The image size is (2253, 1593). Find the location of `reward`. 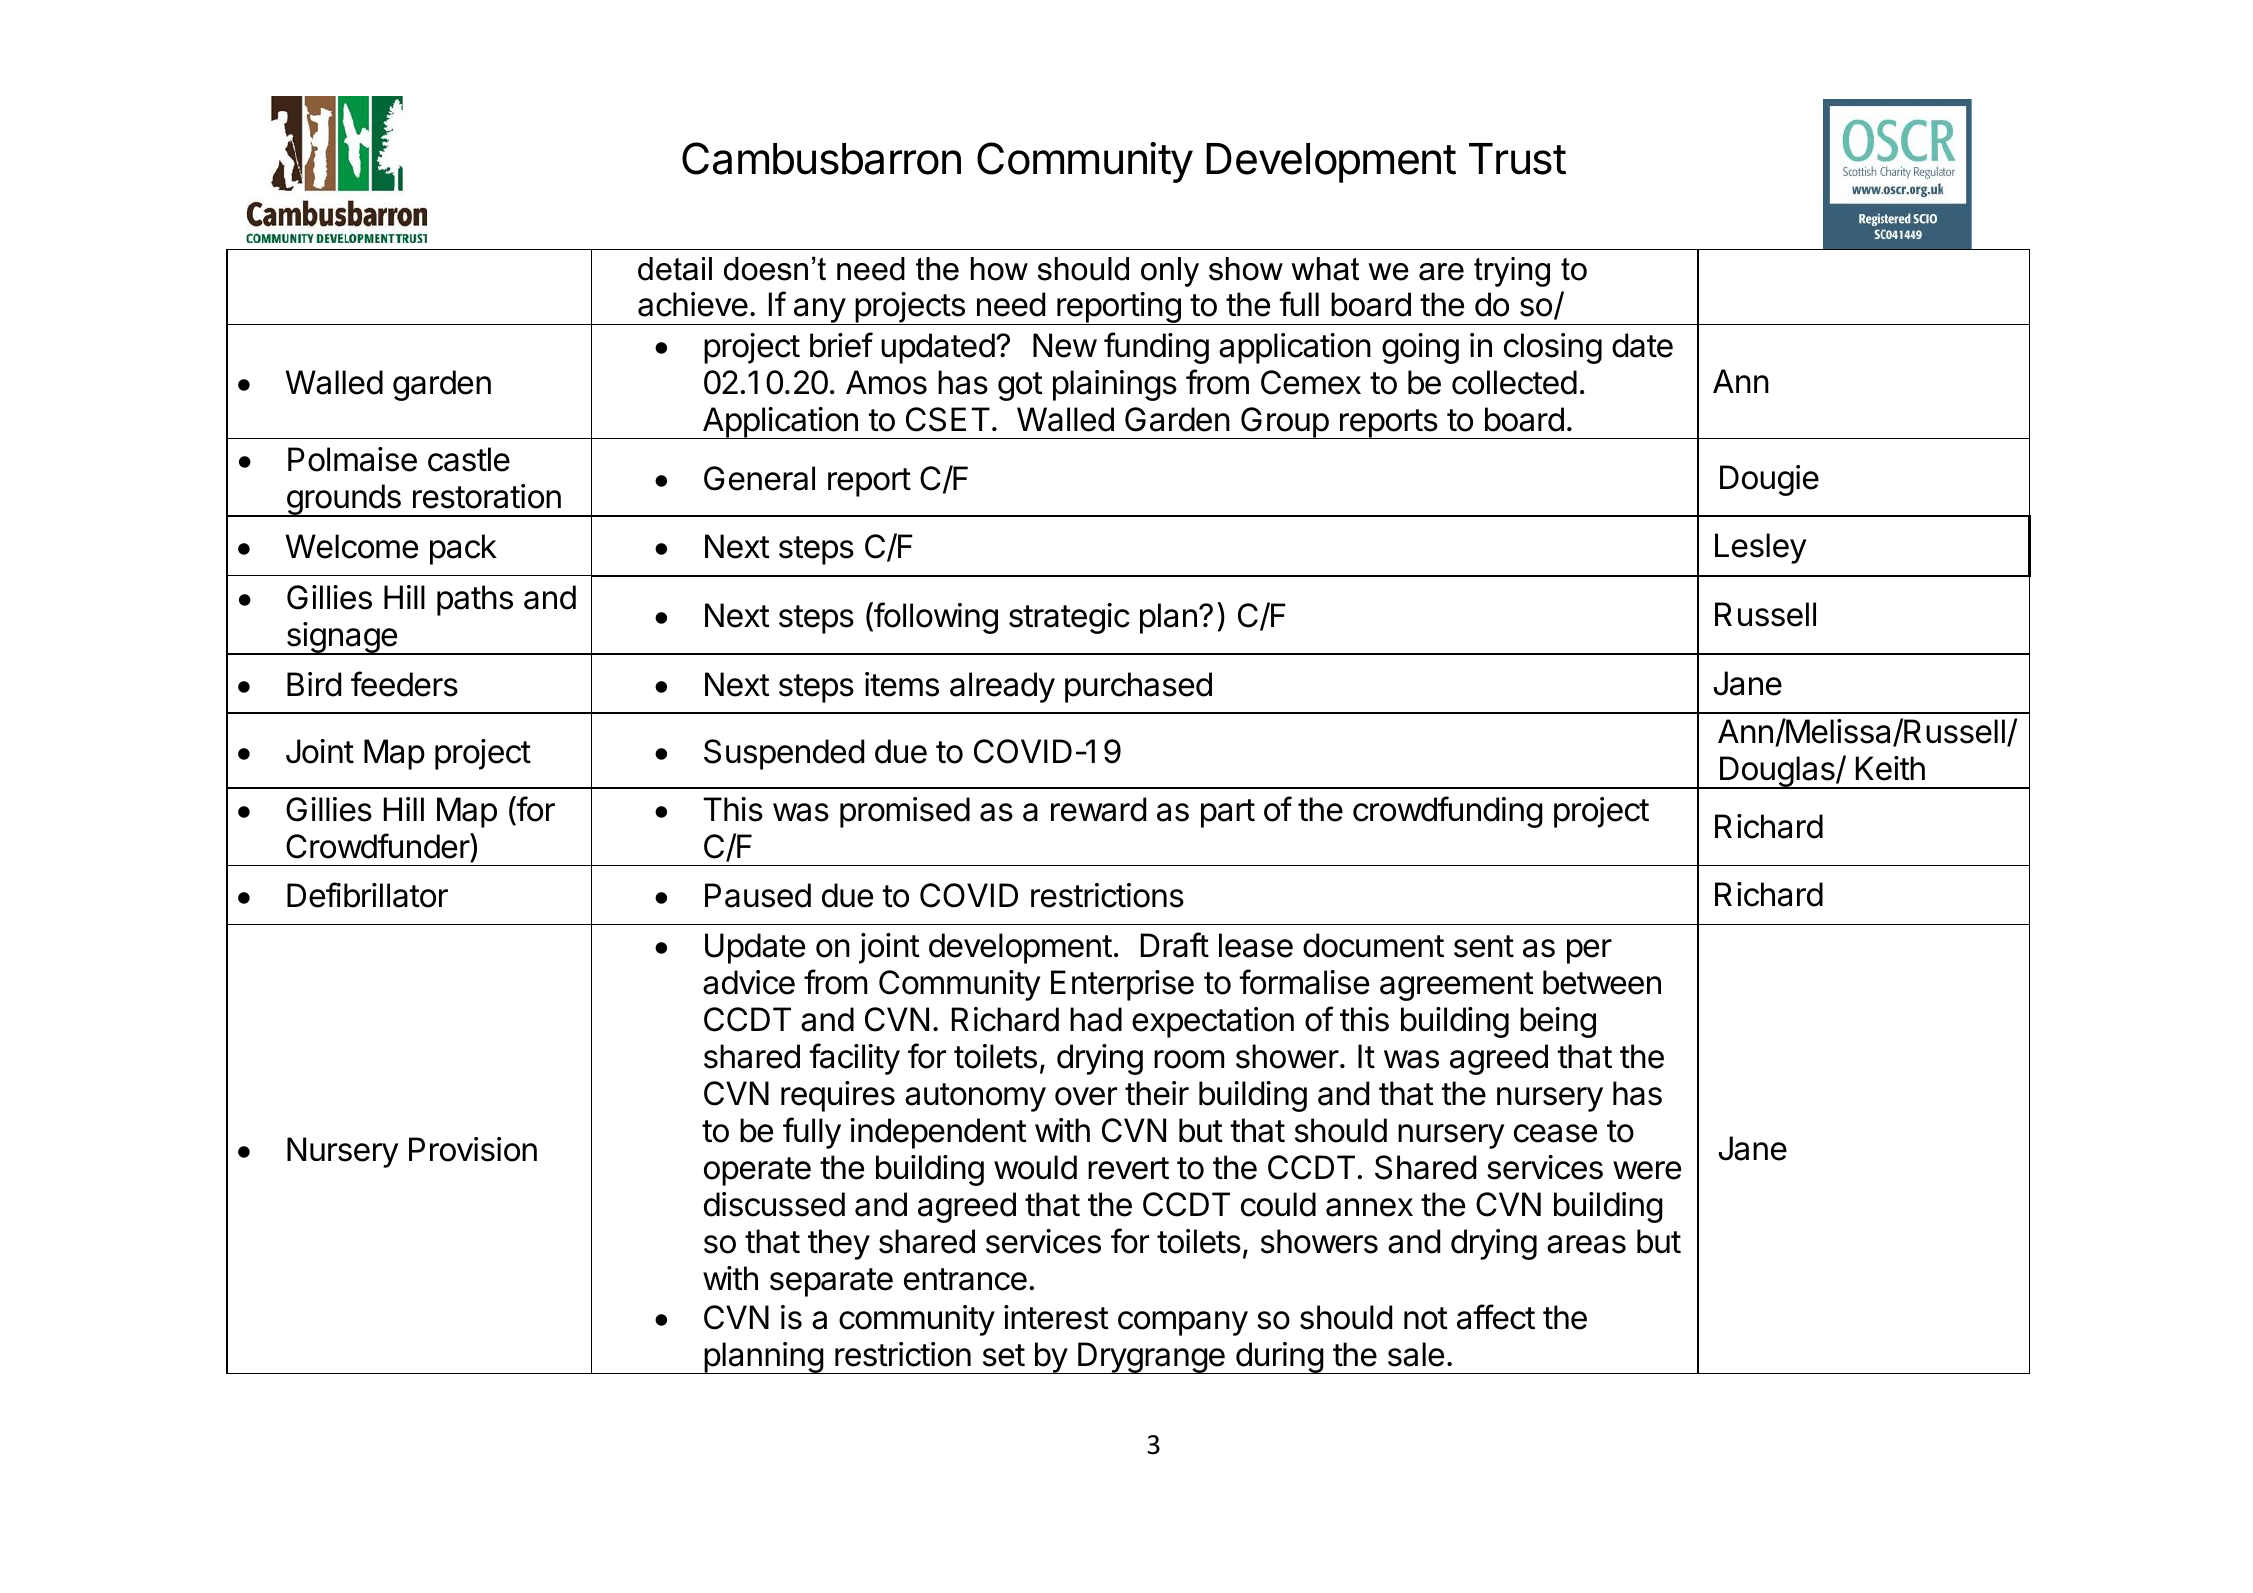

reward is located at coordinates (1098, 809).
